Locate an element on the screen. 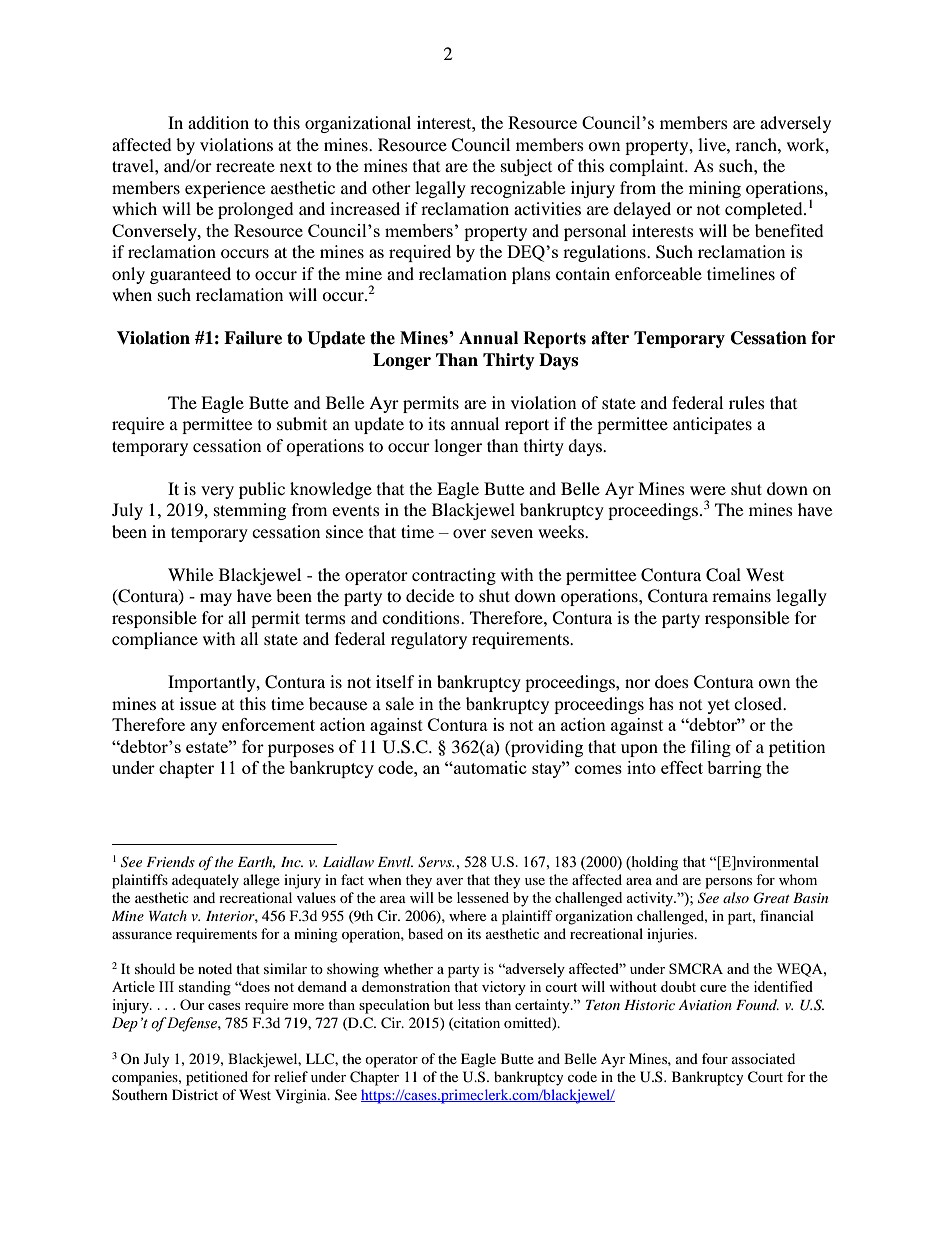  certainty is located at coordinates (543, 1006).
